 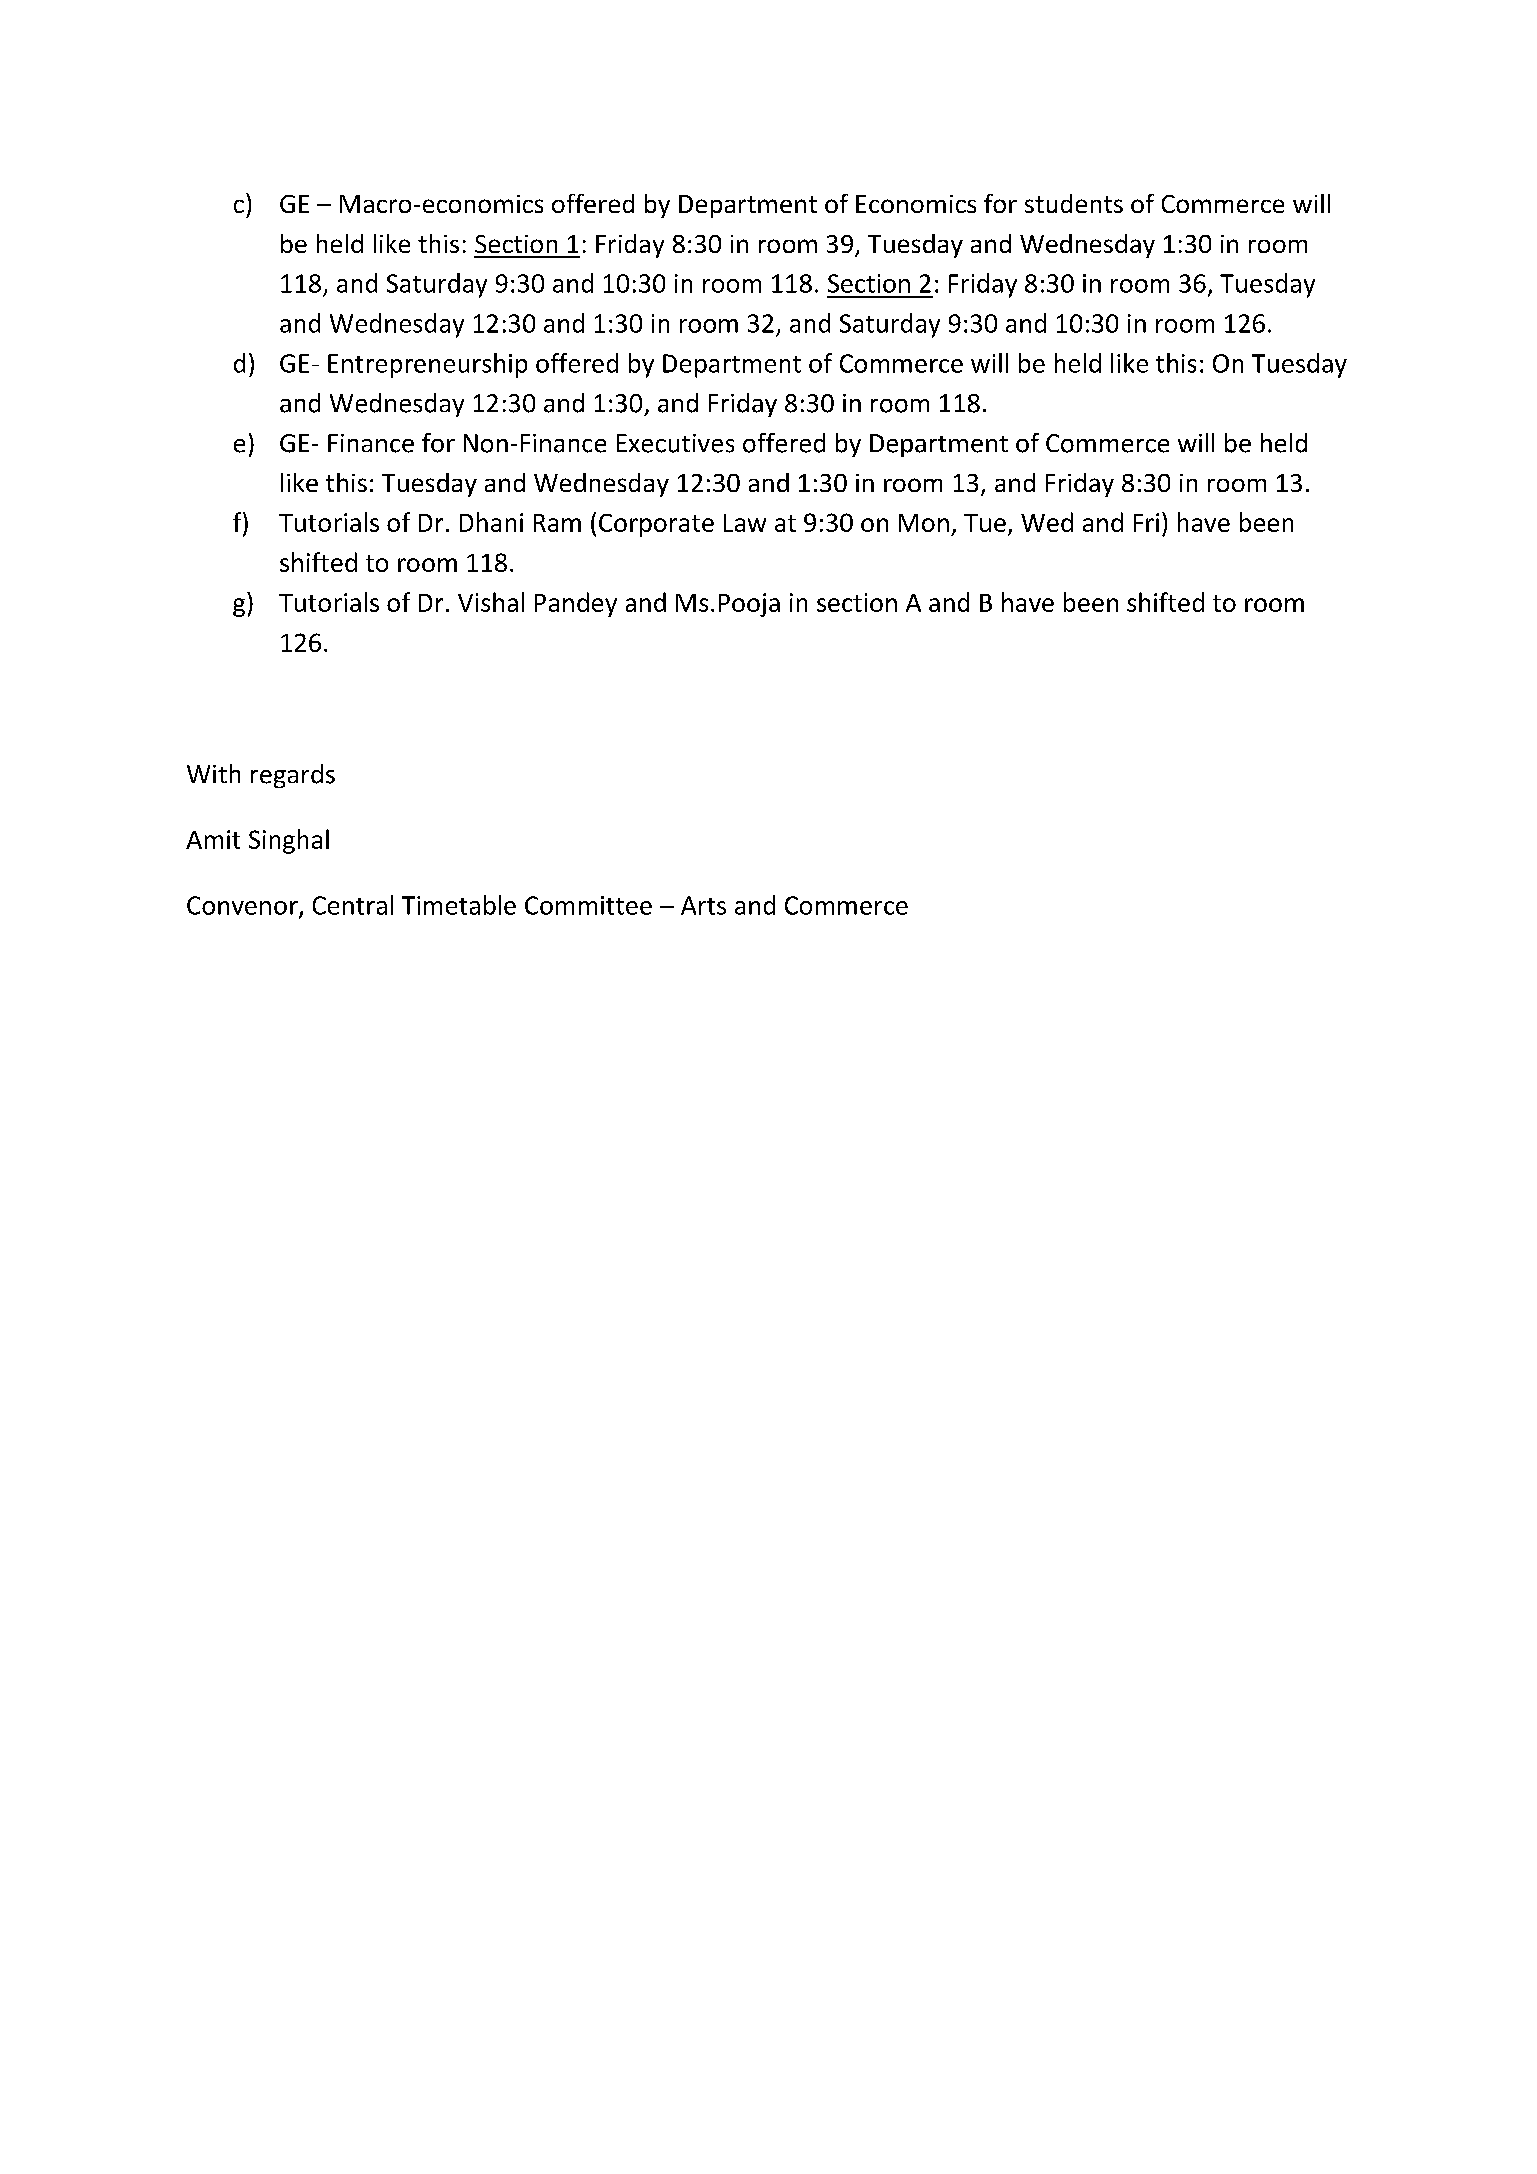 What do you see at coordinates (703, 905) in the page?
I see `Arts` at bounding box center [703, 905].
